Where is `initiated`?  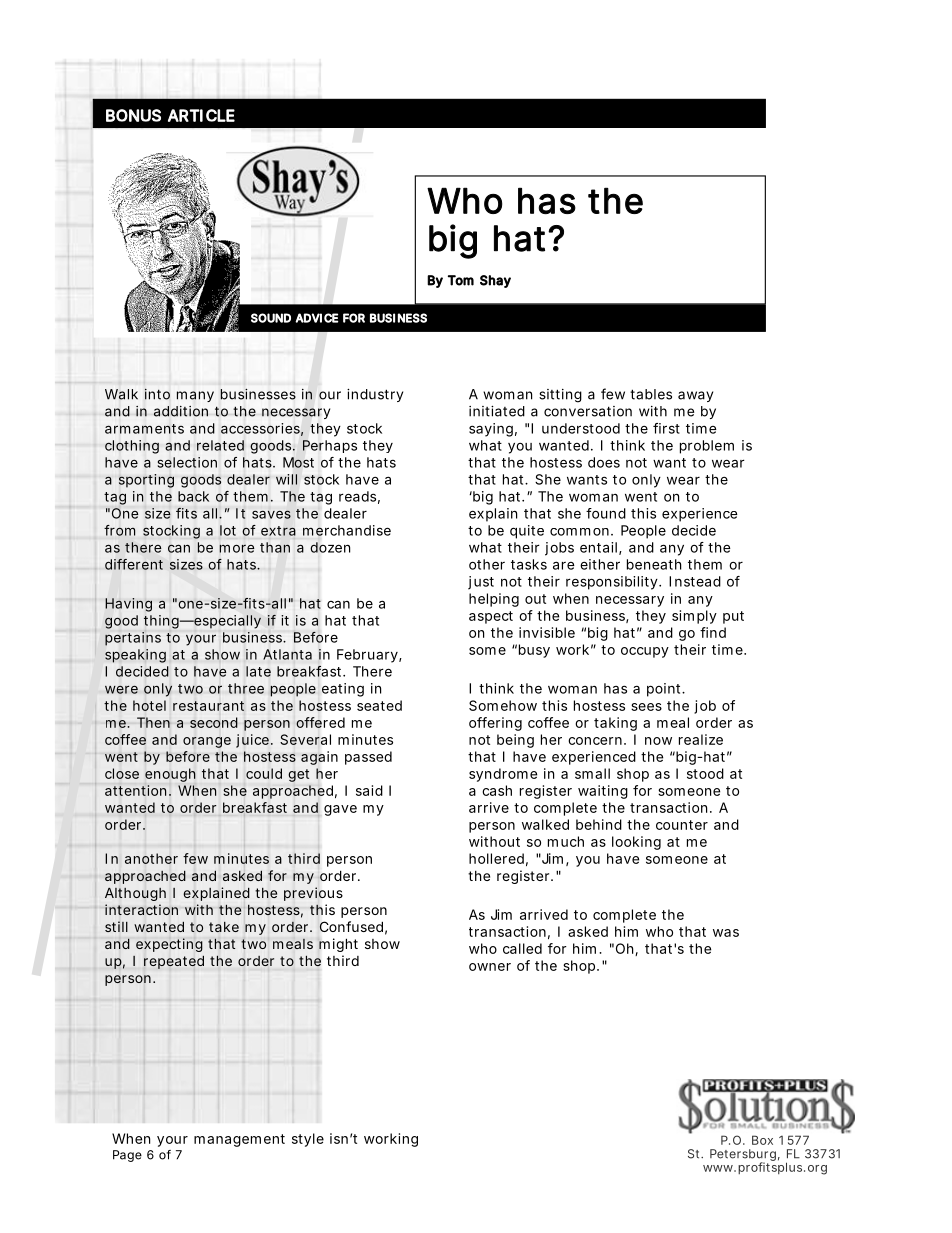 initiated is located at coordinates (497, 411).
